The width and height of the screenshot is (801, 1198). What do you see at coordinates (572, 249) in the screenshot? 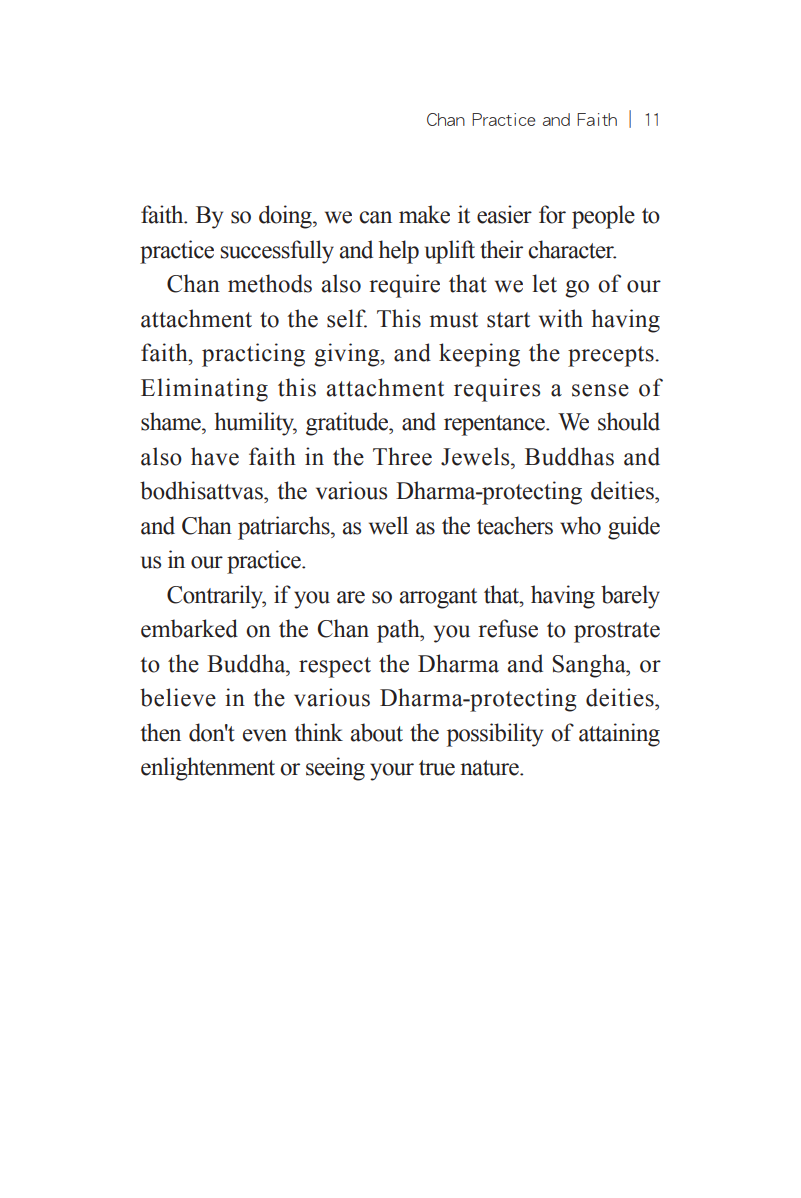
I see `character` at bounding box center [572, 249].
